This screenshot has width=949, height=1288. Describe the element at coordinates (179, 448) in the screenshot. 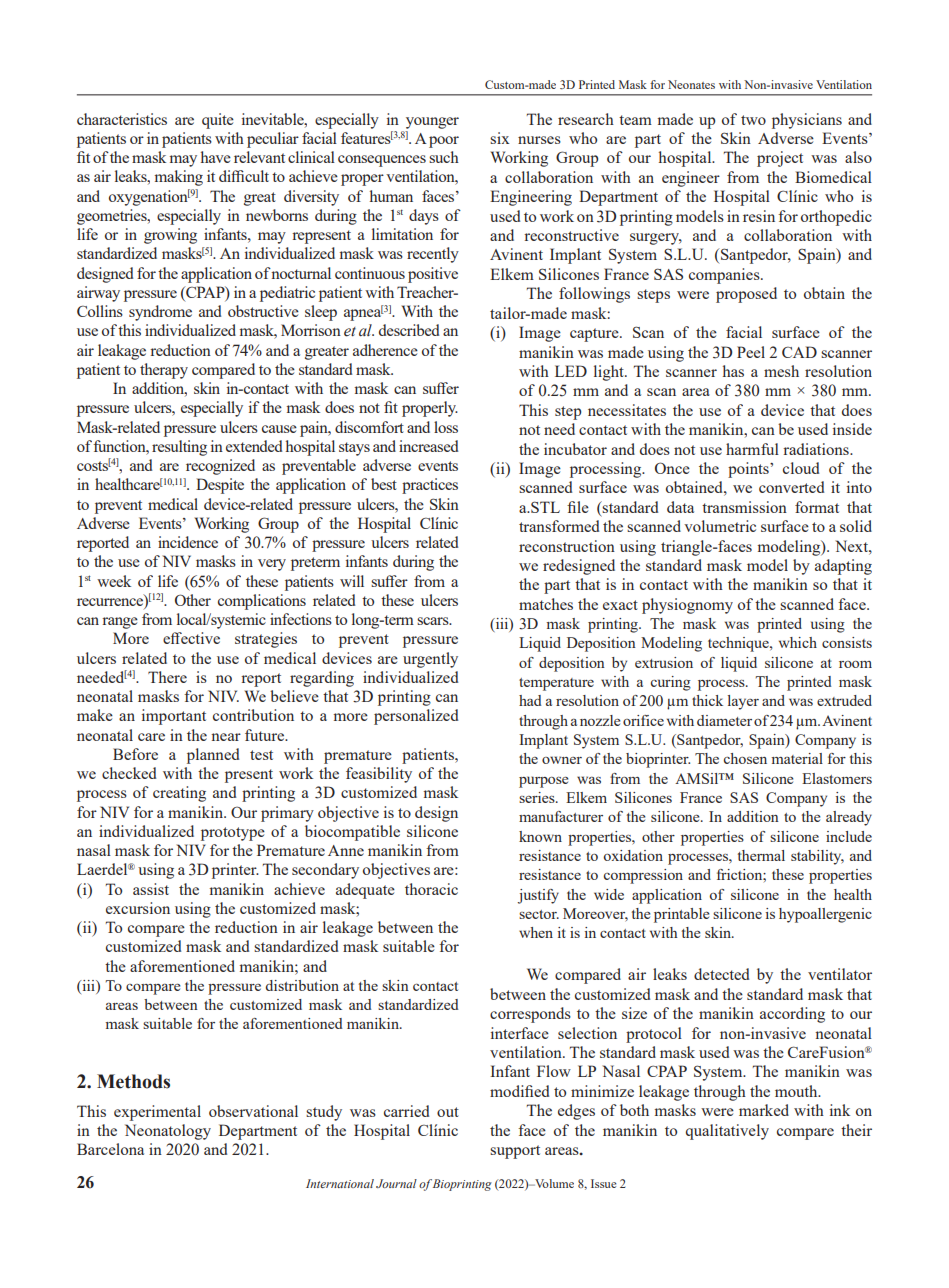

I see `resulting` at that location.
